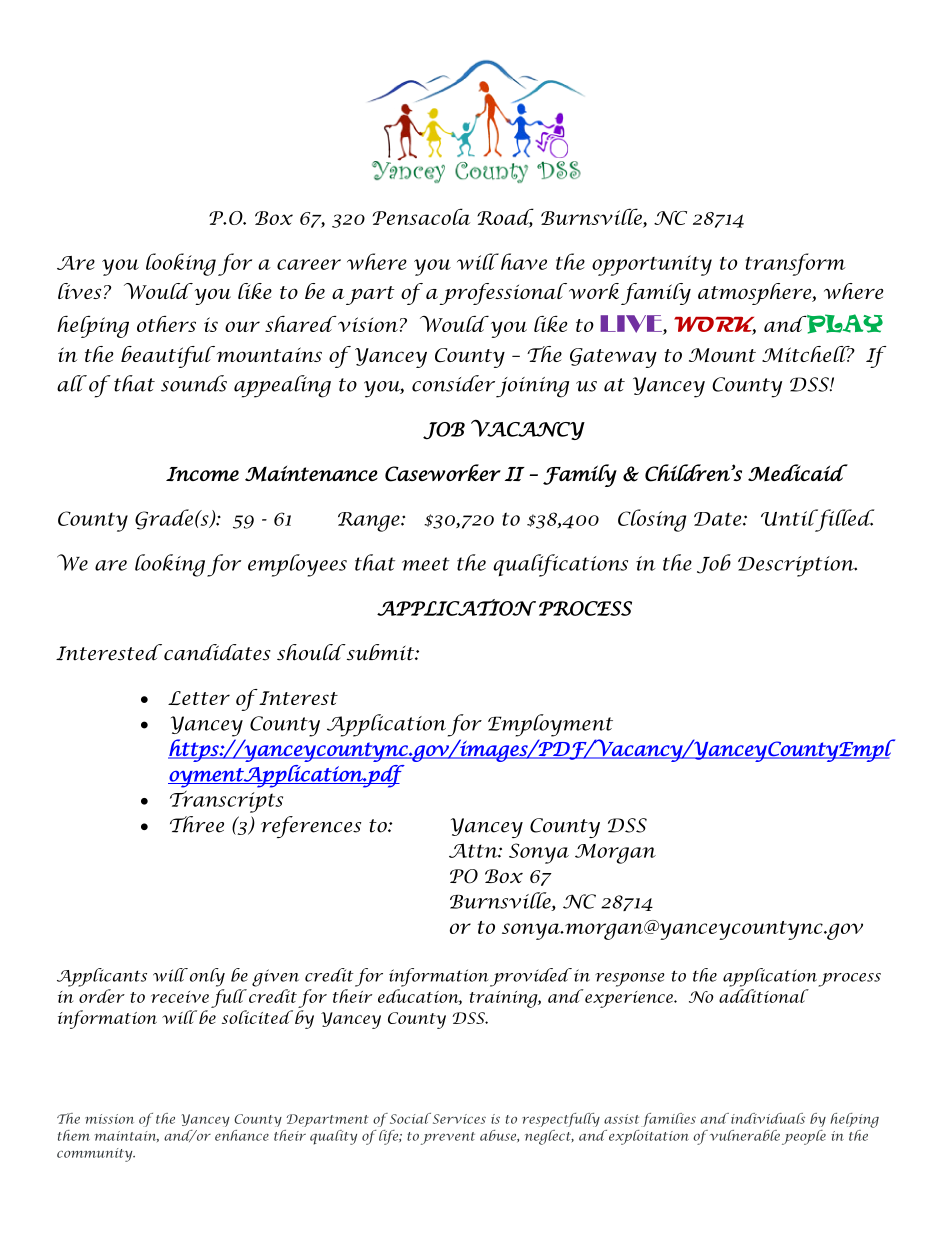  I want to click on mission, so click(109, 1119).
